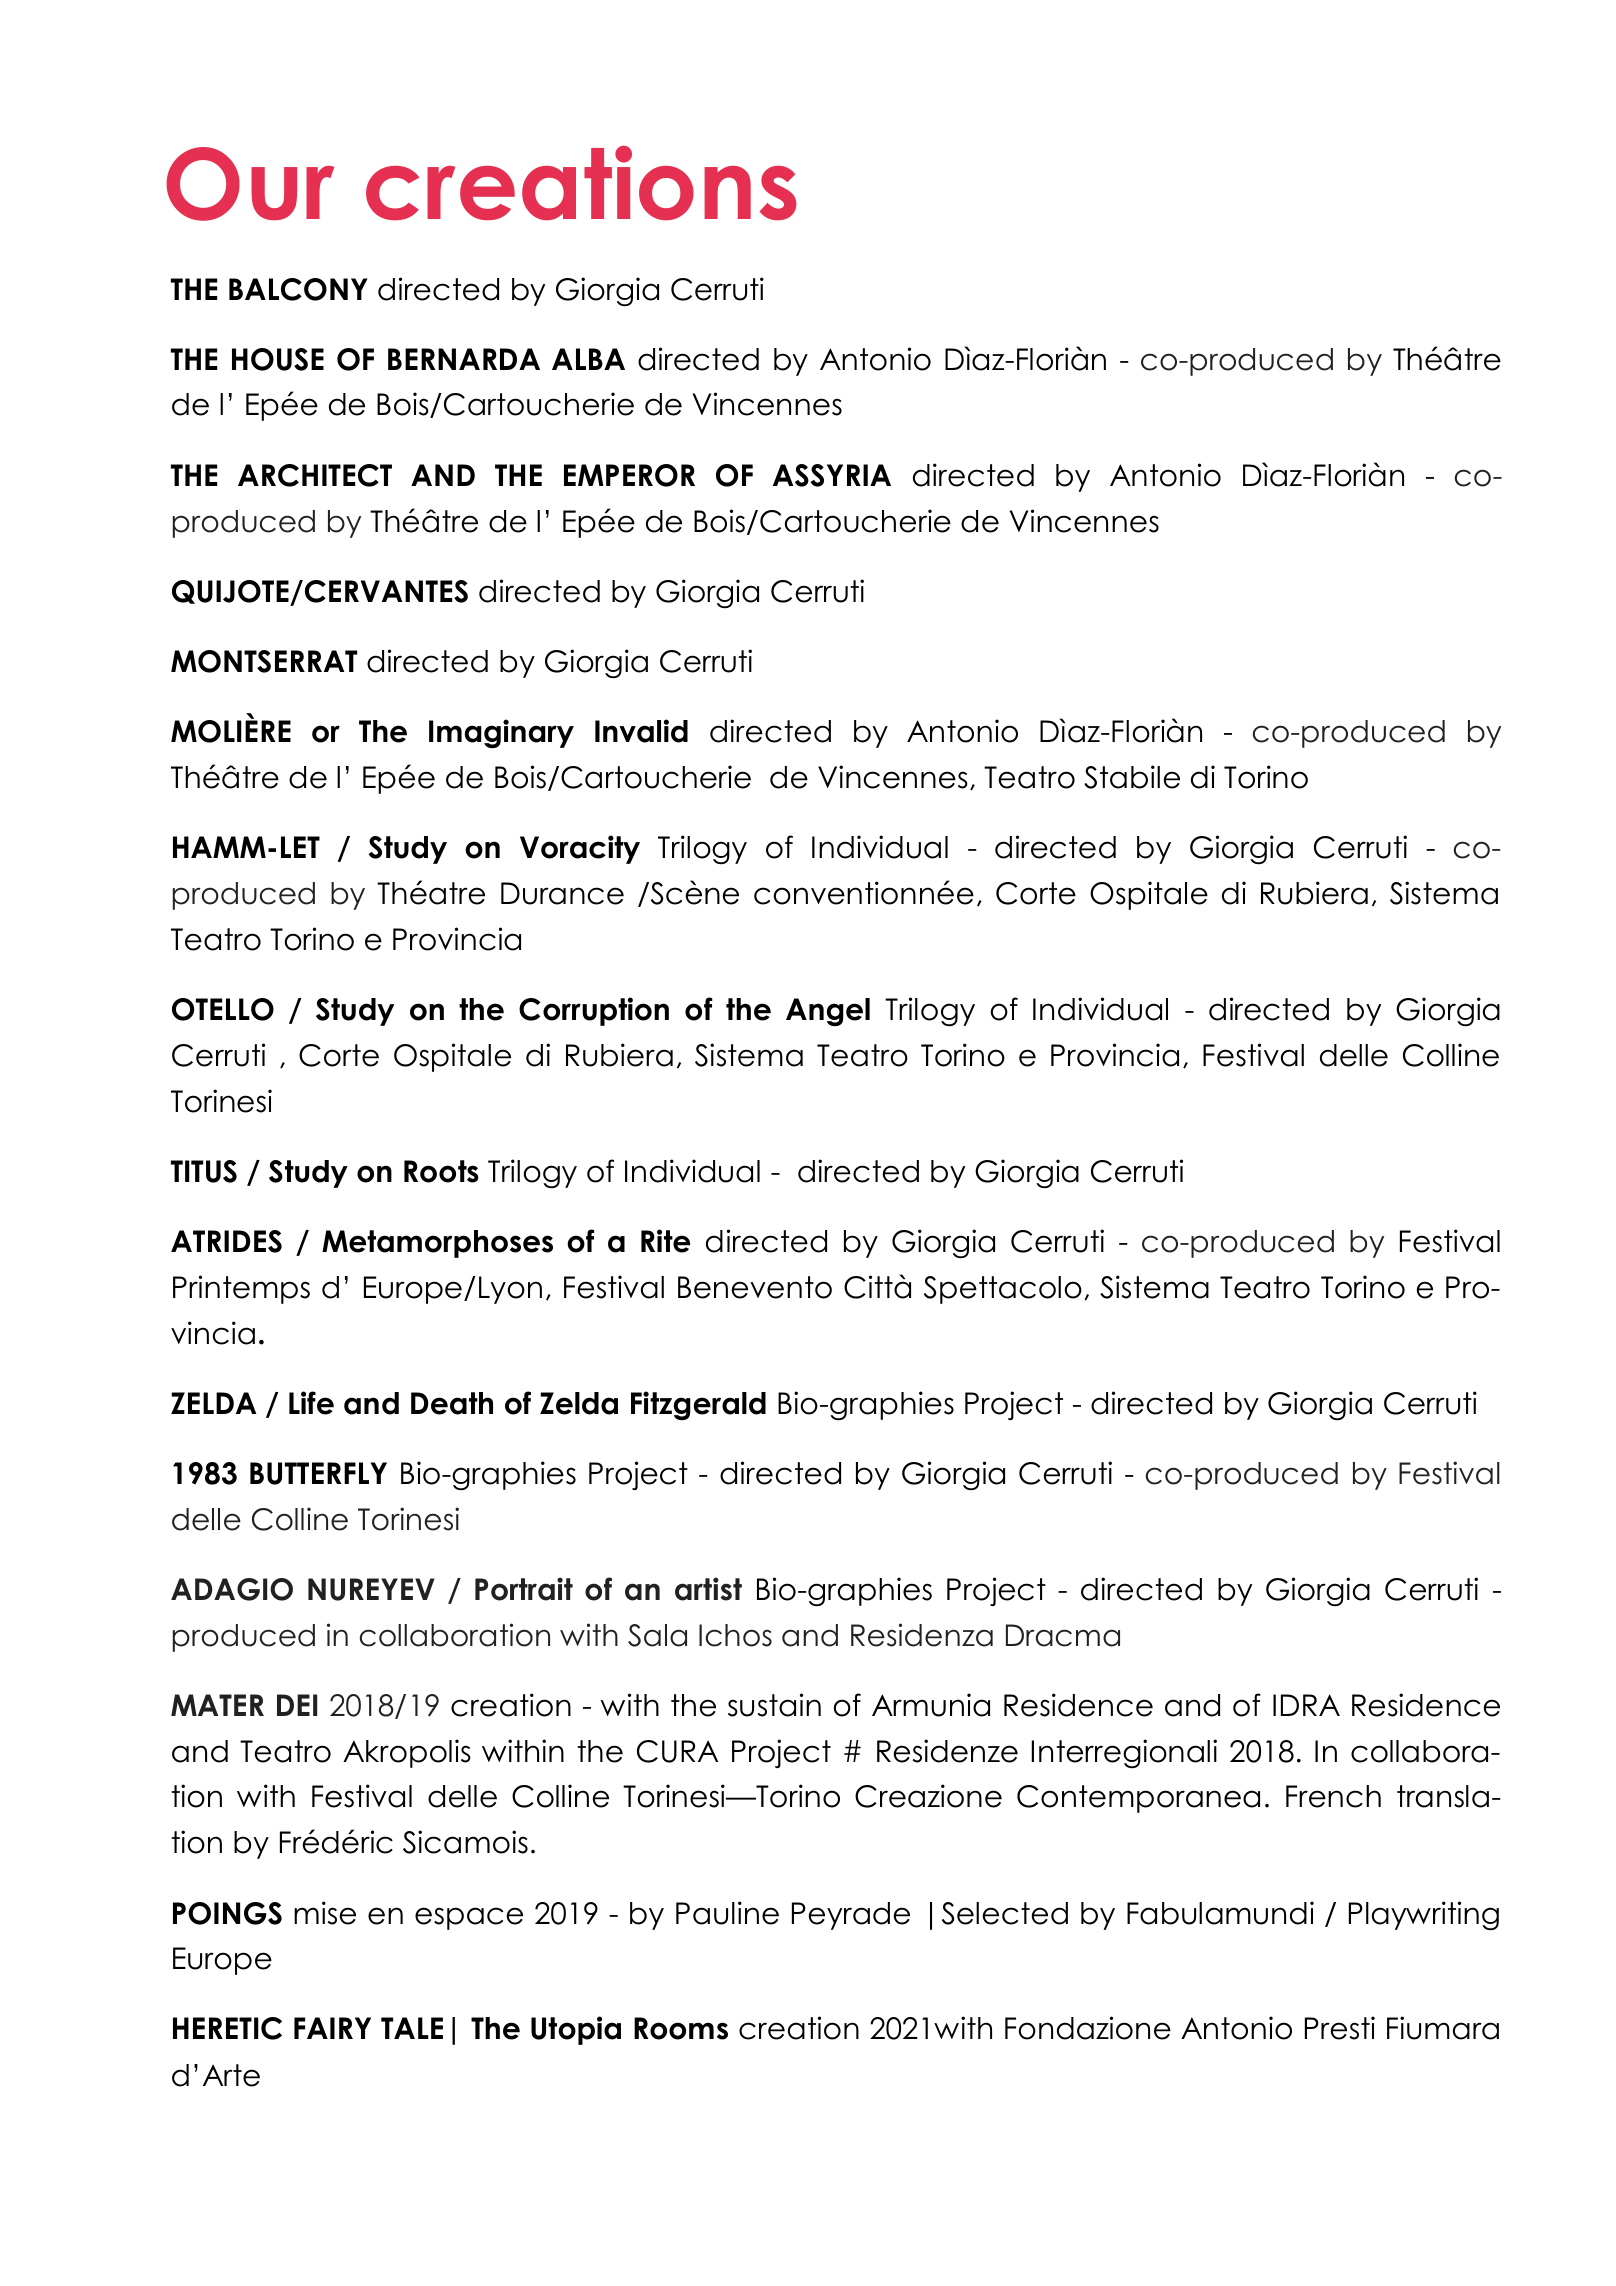 The width and height of the page is (1616, 2286). I want to click on French, so click(1333, 1796).
